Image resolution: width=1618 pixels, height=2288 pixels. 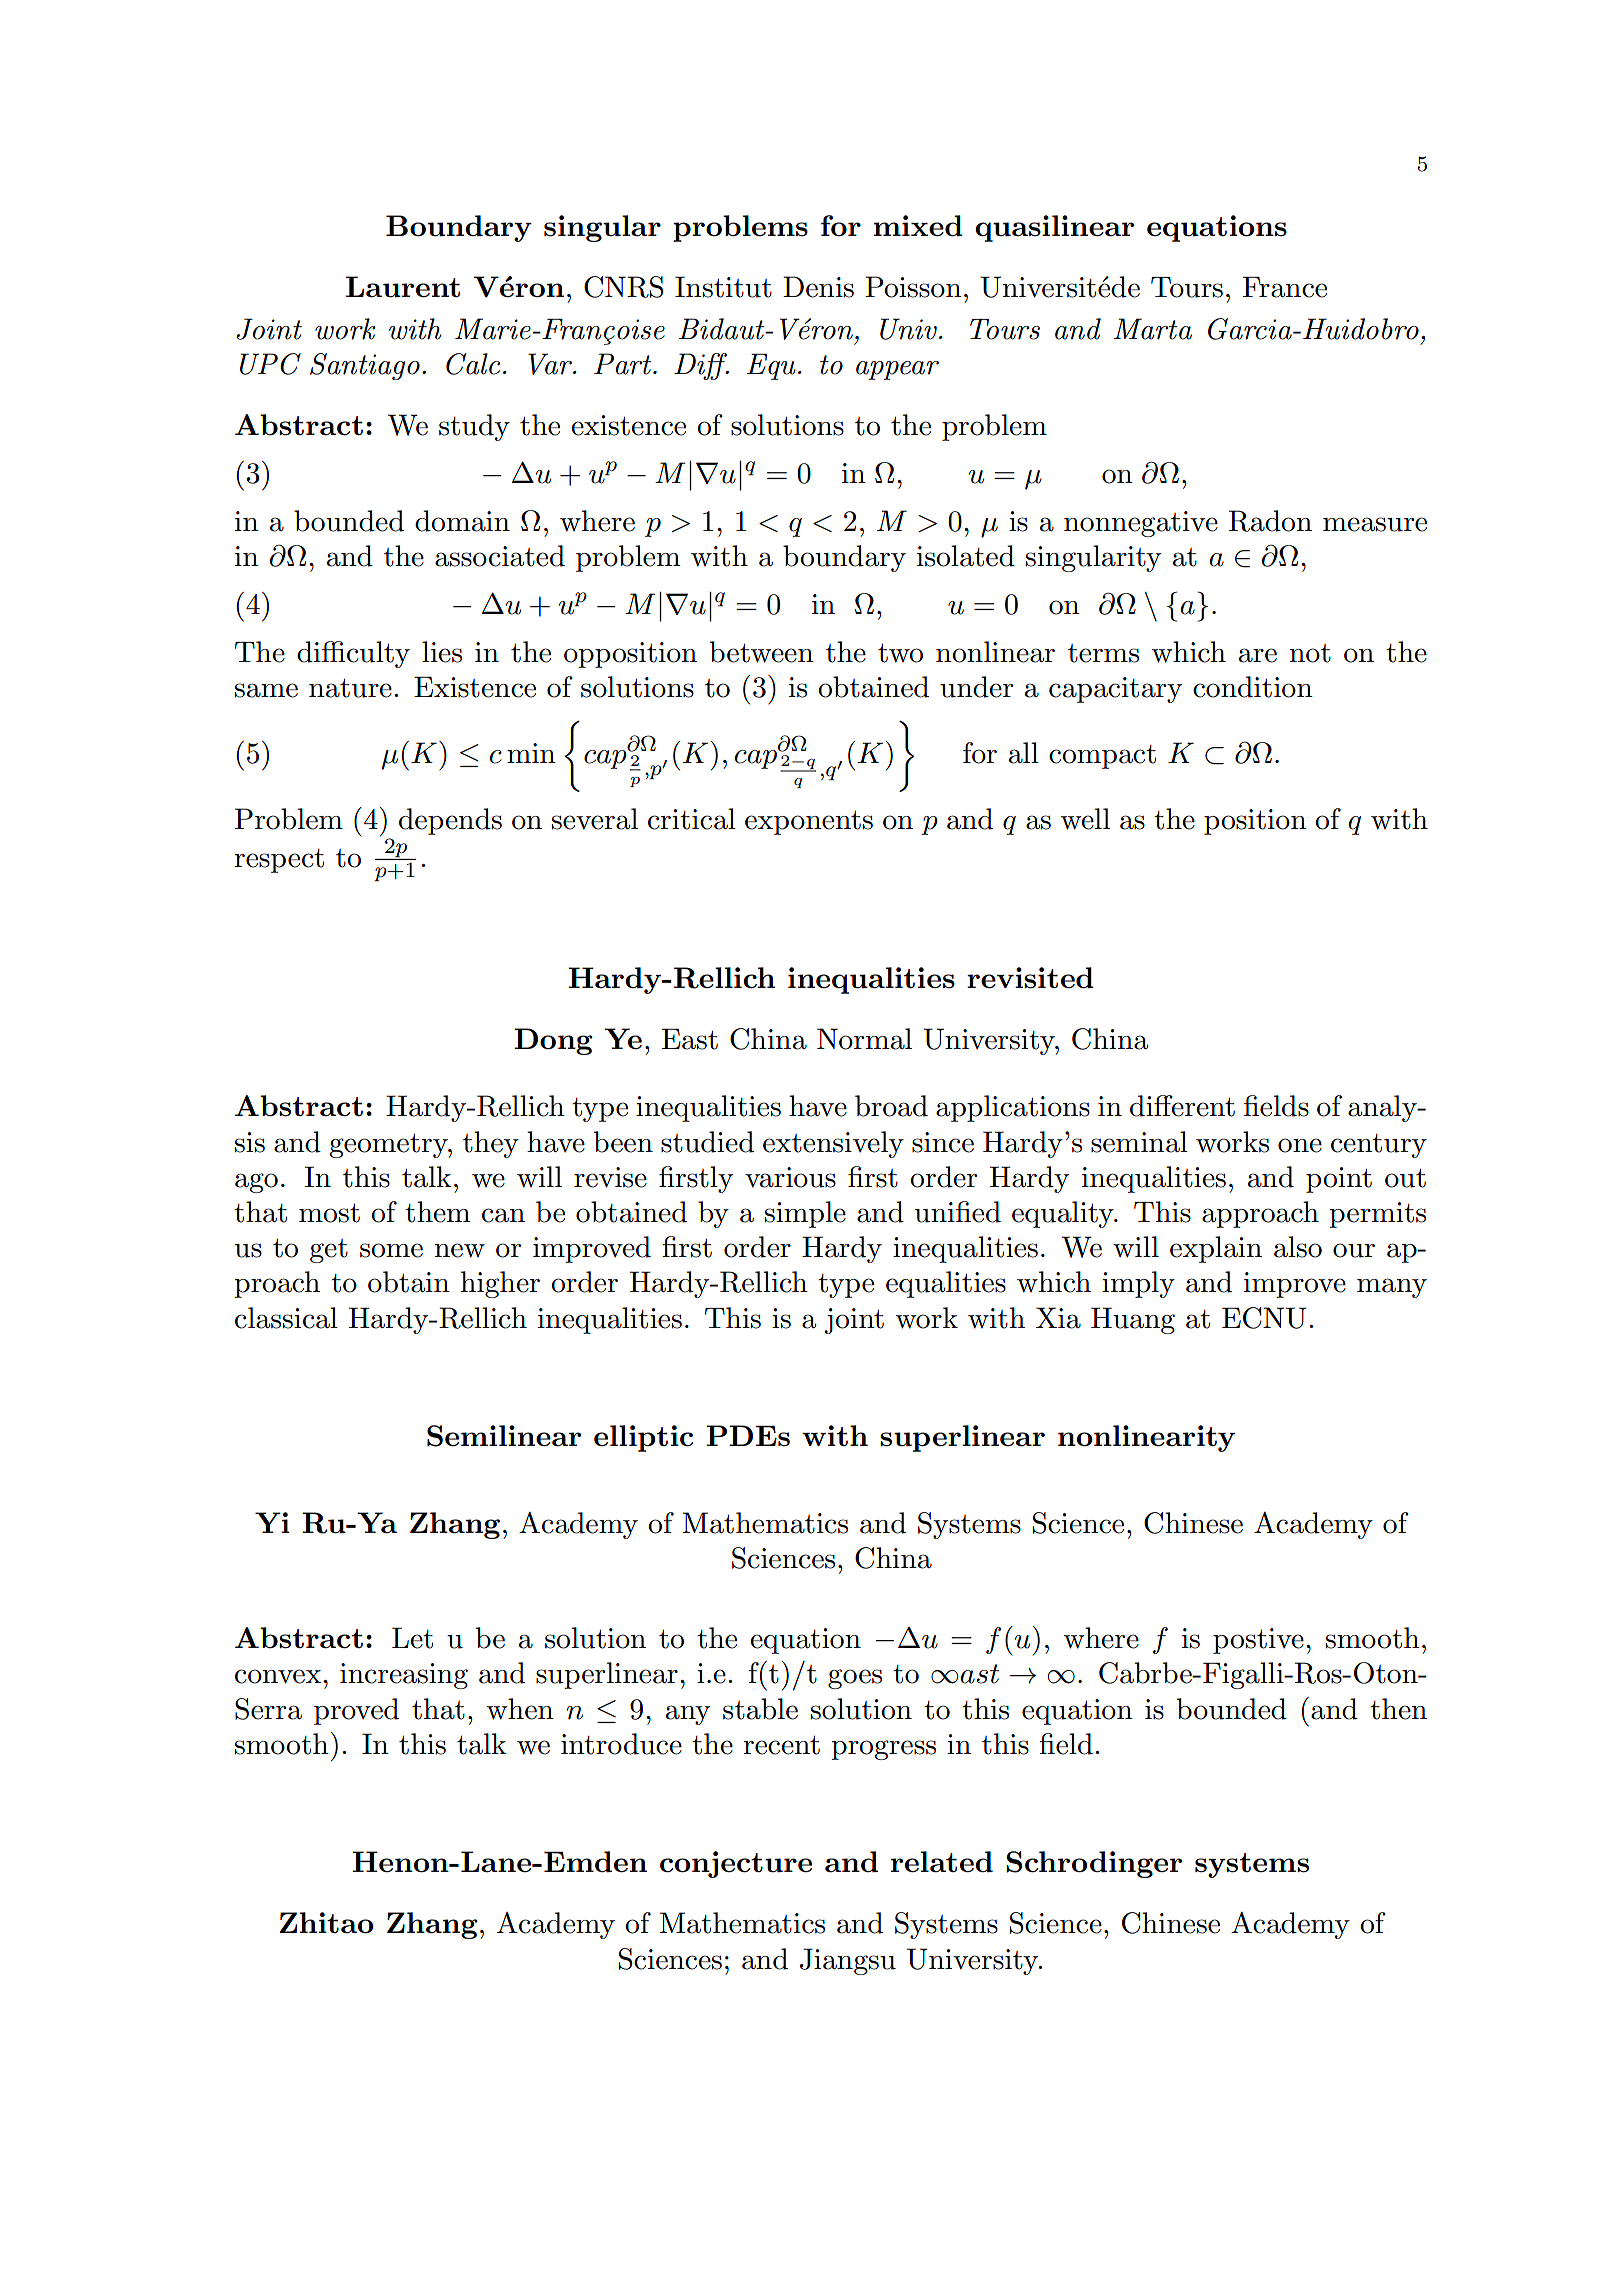 What do you see at coordinates (891, 1106) in the page?
I see `broad` at bounding box center [891, 1106].
